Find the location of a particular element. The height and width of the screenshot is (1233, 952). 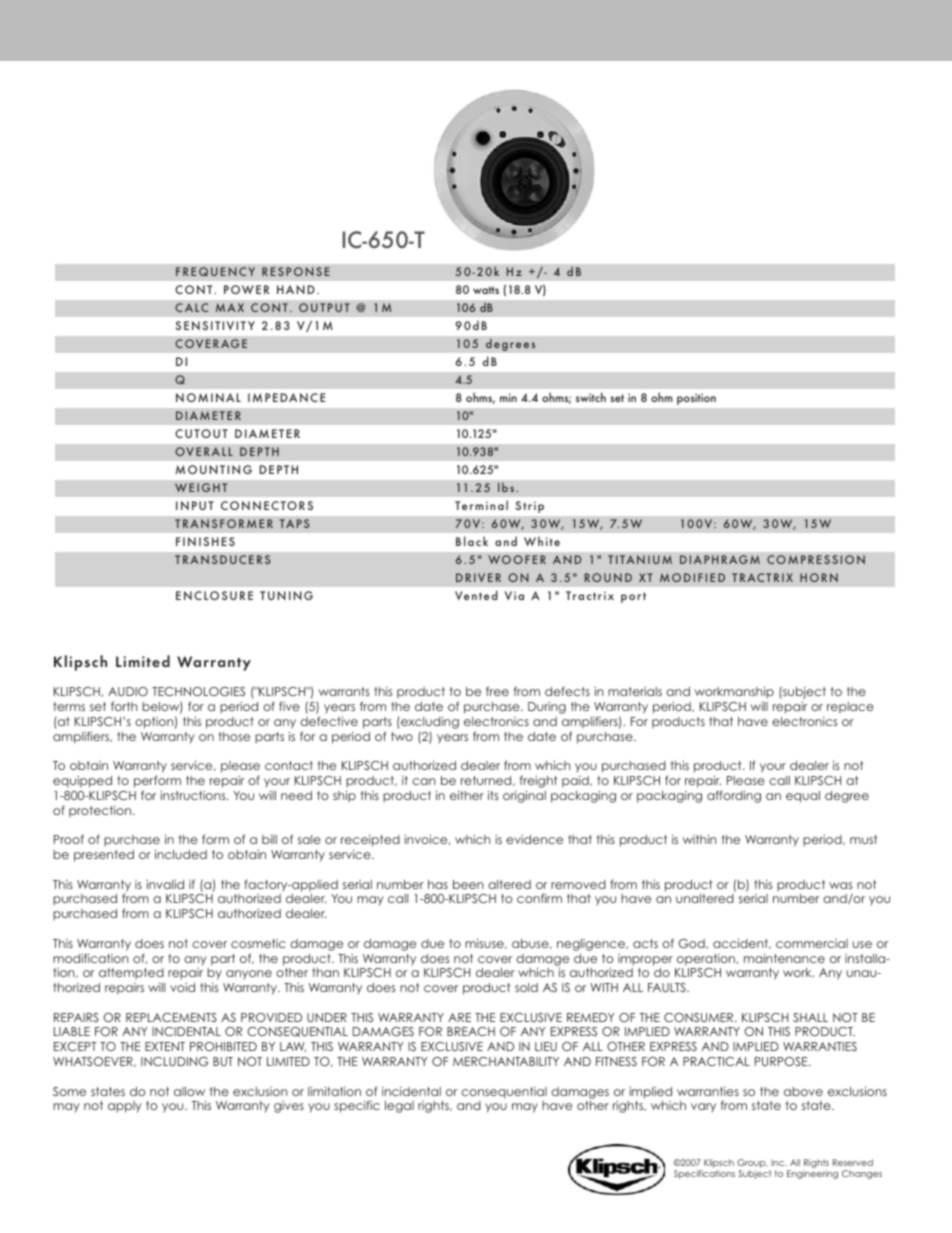

accident is located at coordinates (742, 943).
